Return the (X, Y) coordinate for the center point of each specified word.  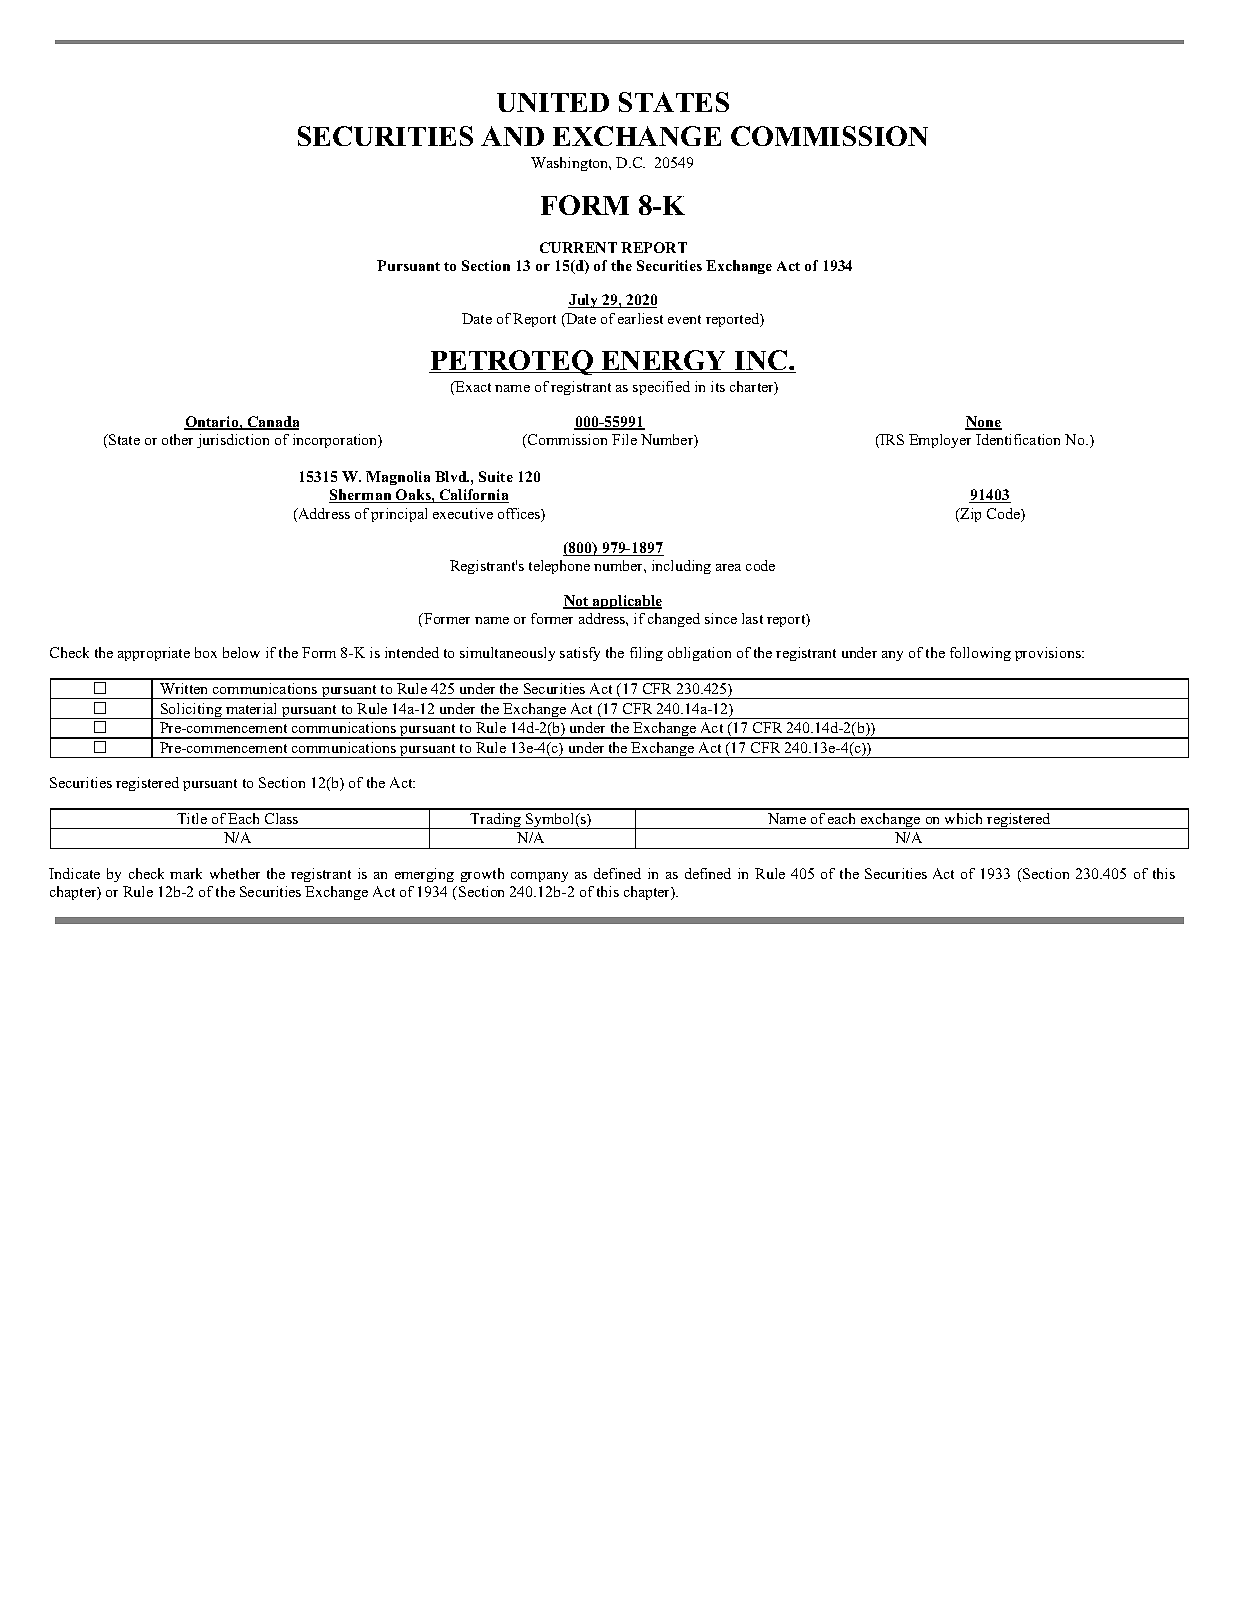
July (584, 301)
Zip (969, 515)
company (539, 877)
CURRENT (578, 247)
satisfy (580, 654)
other (177, 439)
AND (512, 136)
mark (186, 873)
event (684, 319)
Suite (496, 476)
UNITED (553, 102)
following (980, 654)
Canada (272, 423)
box (206, 652)
